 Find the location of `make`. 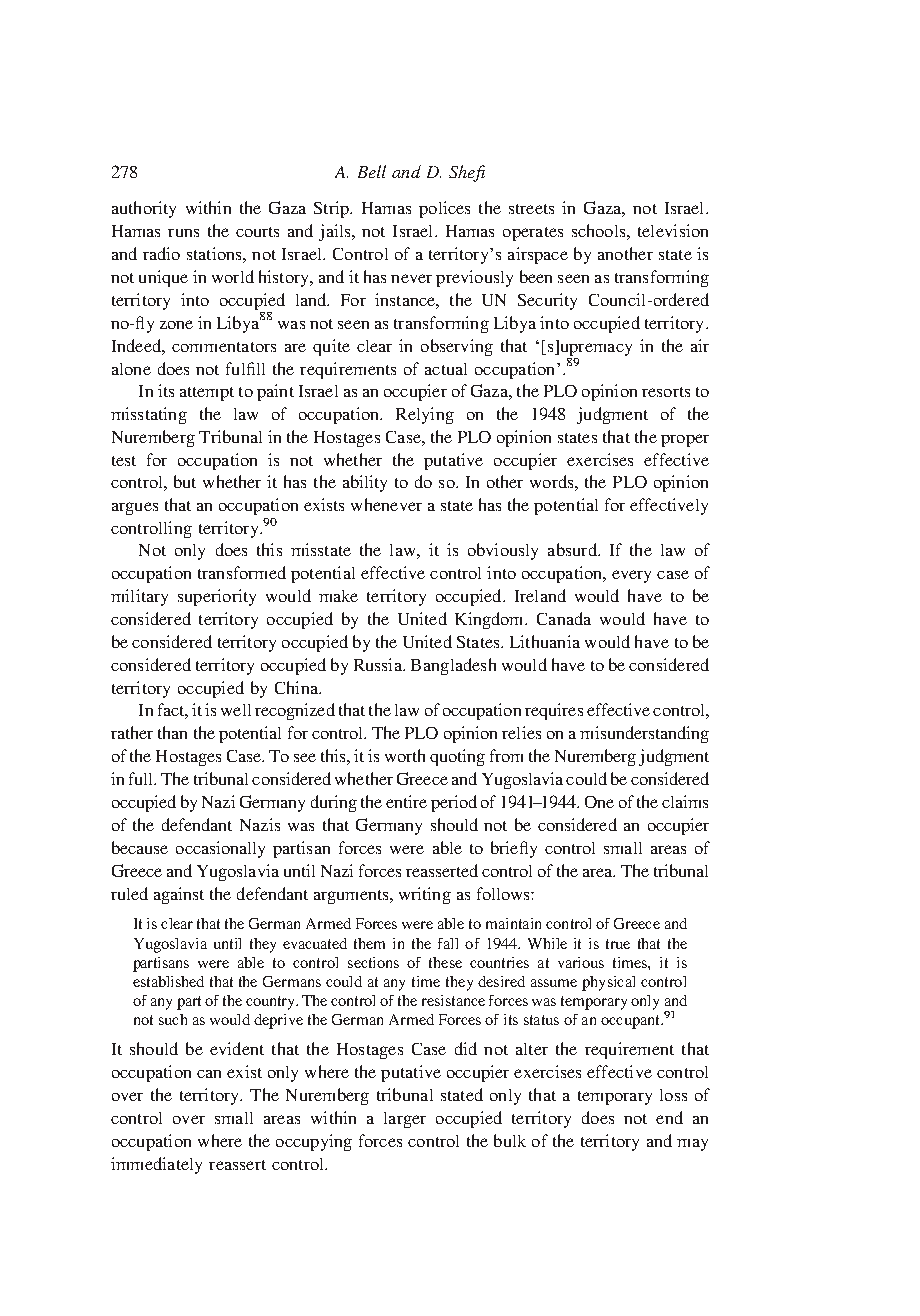

make is located at coordinates (338, 596).
